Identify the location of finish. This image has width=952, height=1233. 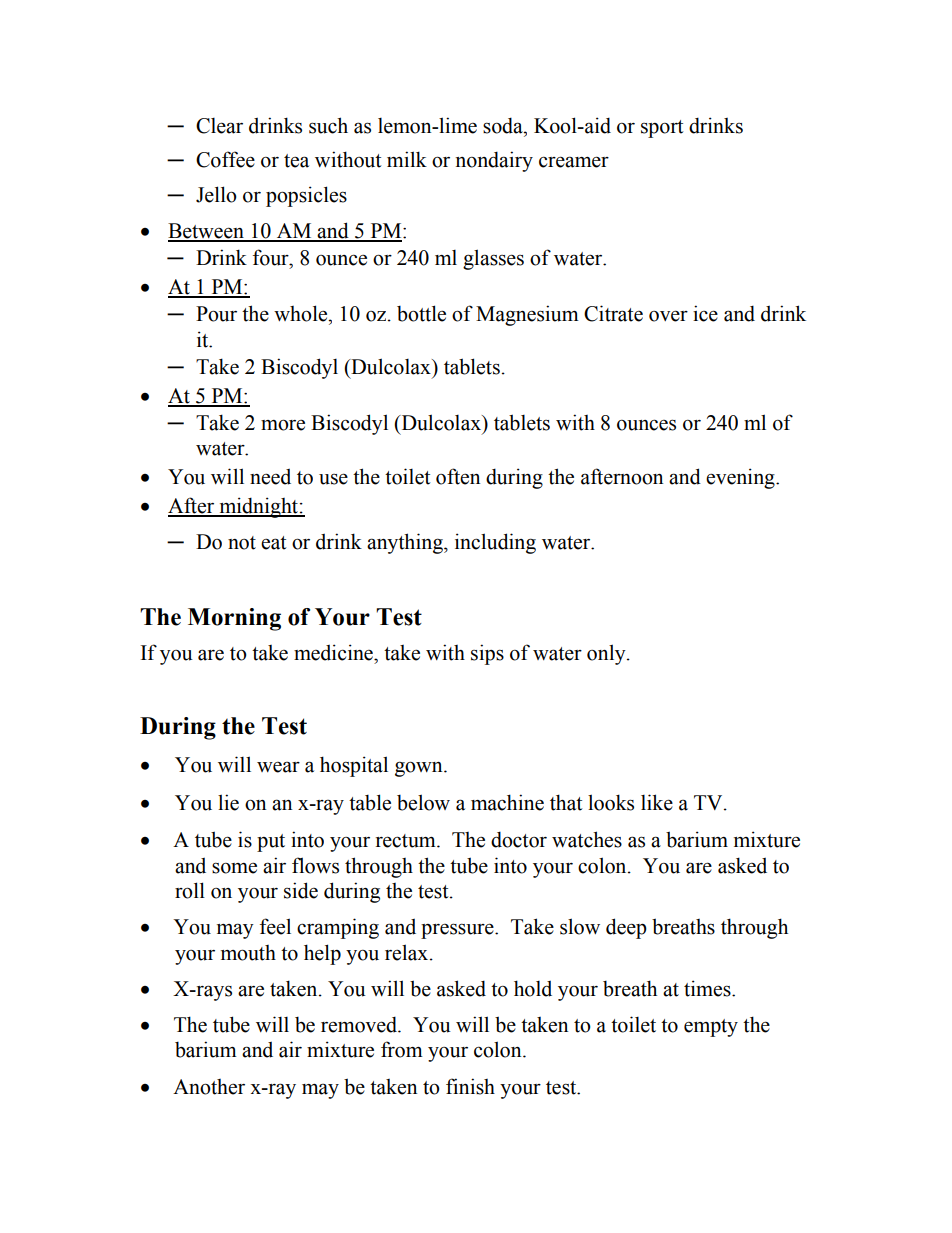
(470, 1086).
